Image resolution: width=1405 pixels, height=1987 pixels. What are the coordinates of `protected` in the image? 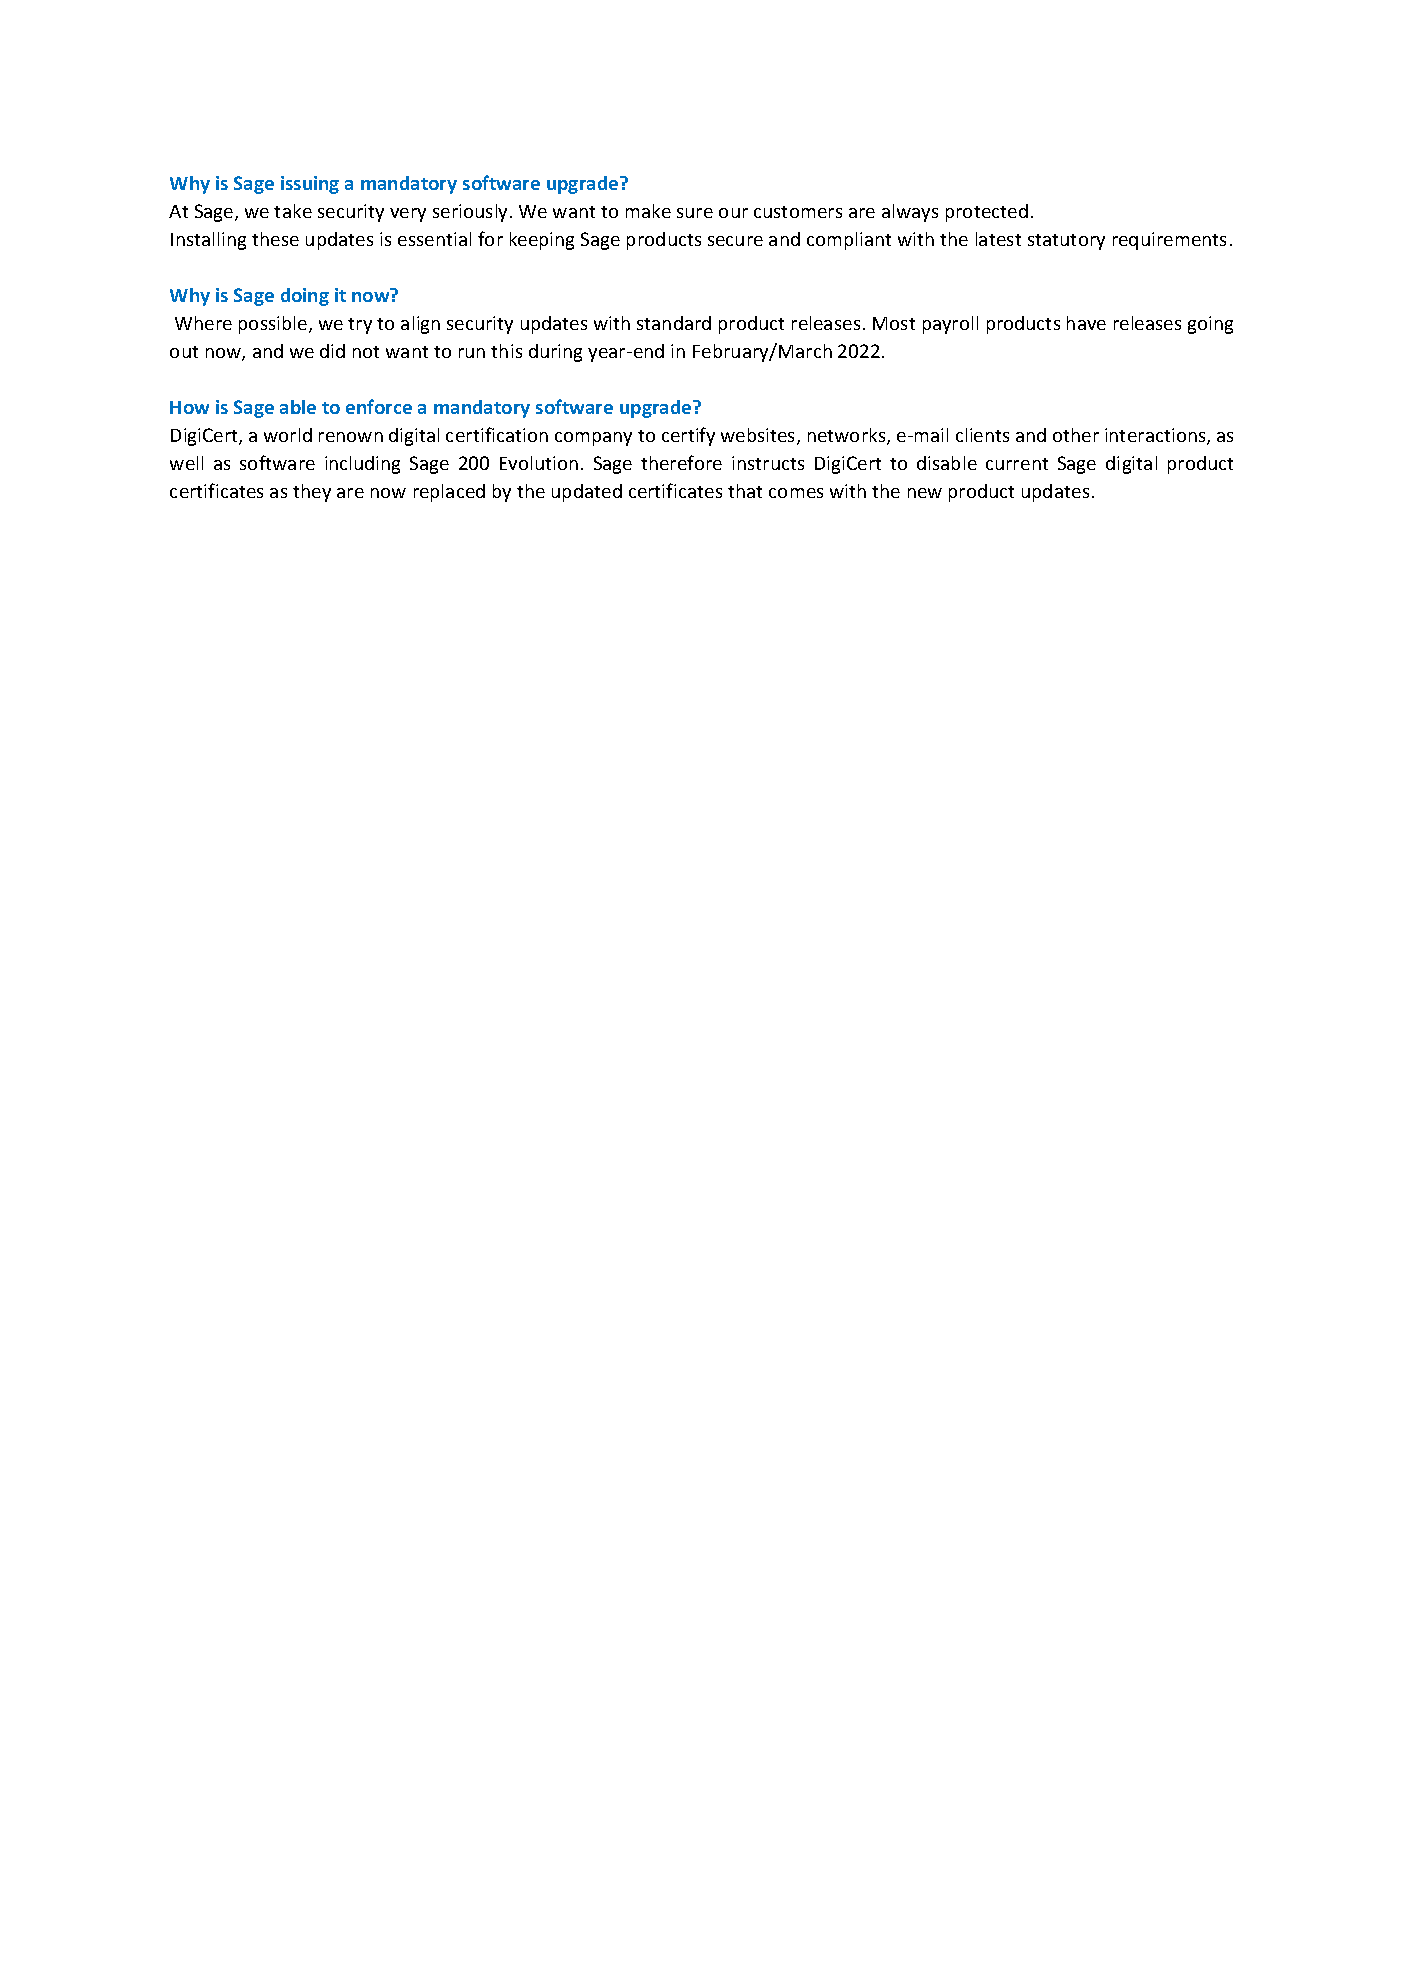 It's located at (987, 213).
